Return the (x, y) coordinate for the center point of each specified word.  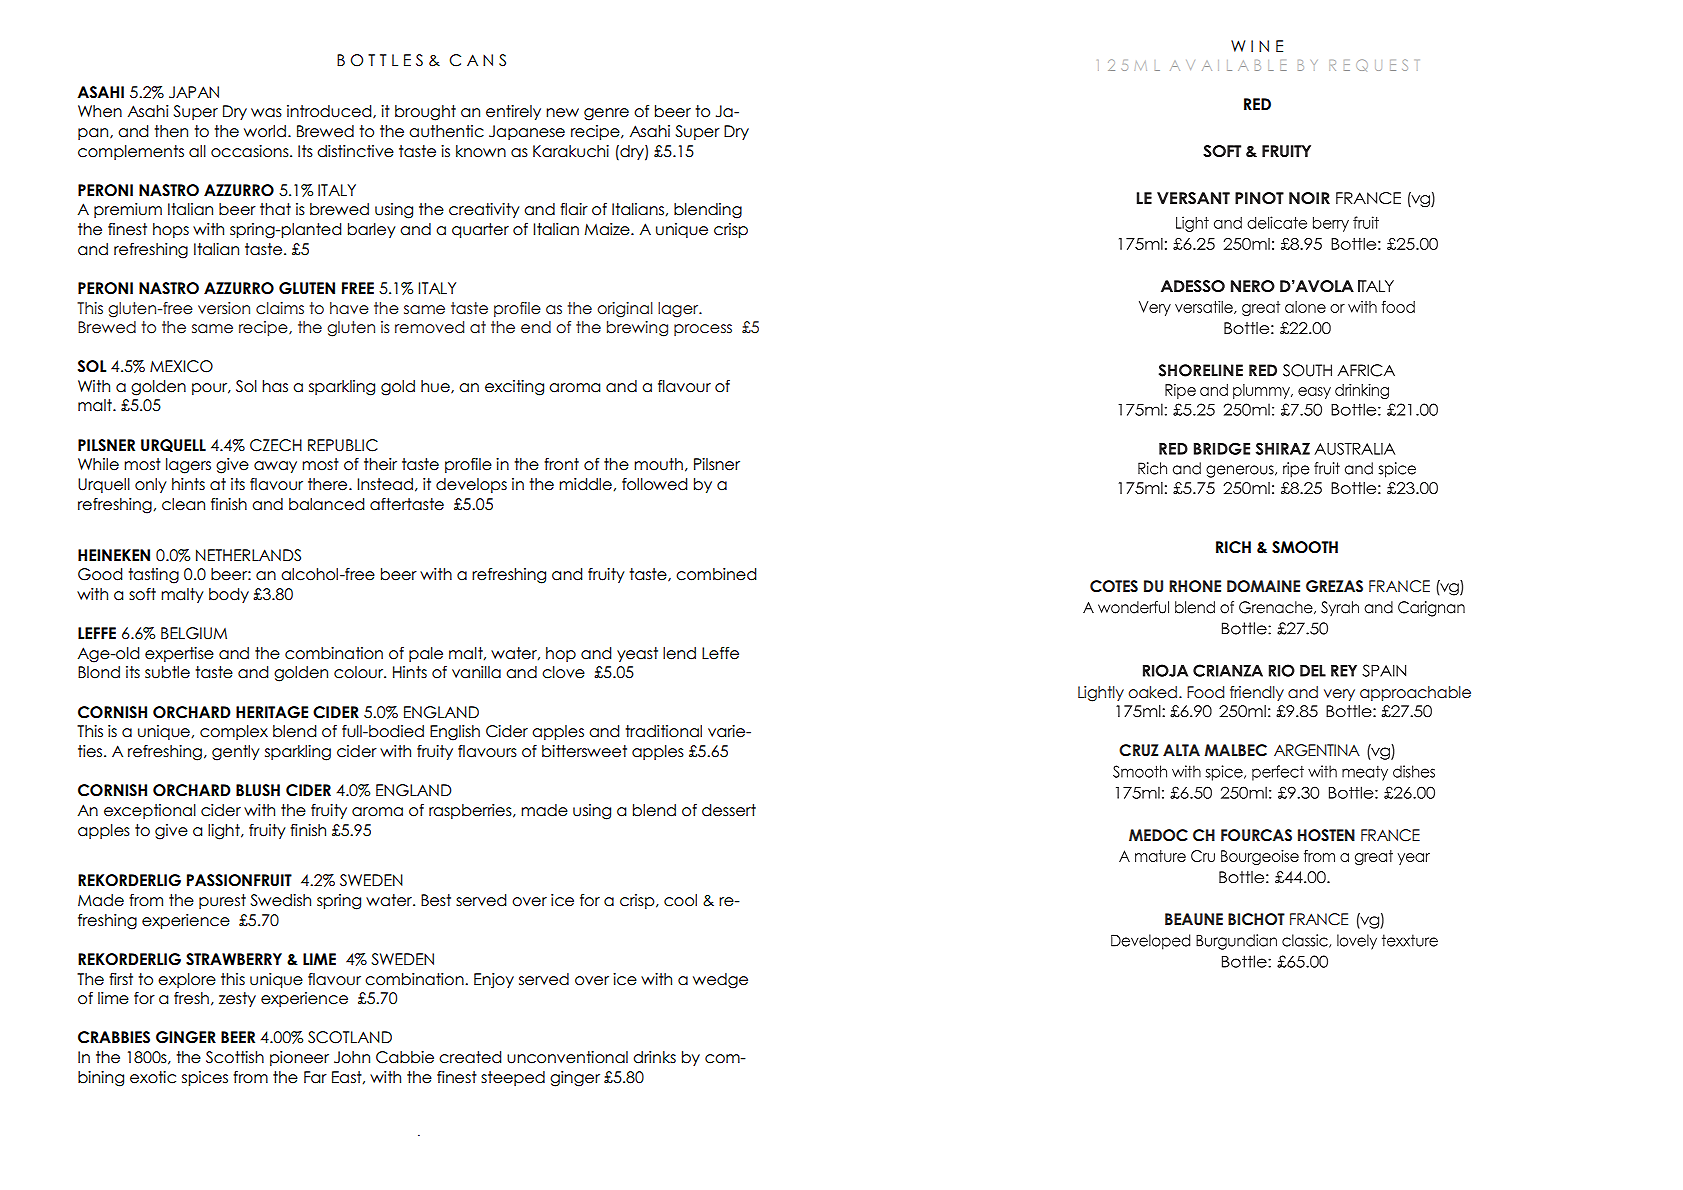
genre (606, 114)
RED (1257, 104)
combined (716, 574)
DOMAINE (1263, 586)
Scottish (235, 1057)
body (229, 595)
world (265, 131)
